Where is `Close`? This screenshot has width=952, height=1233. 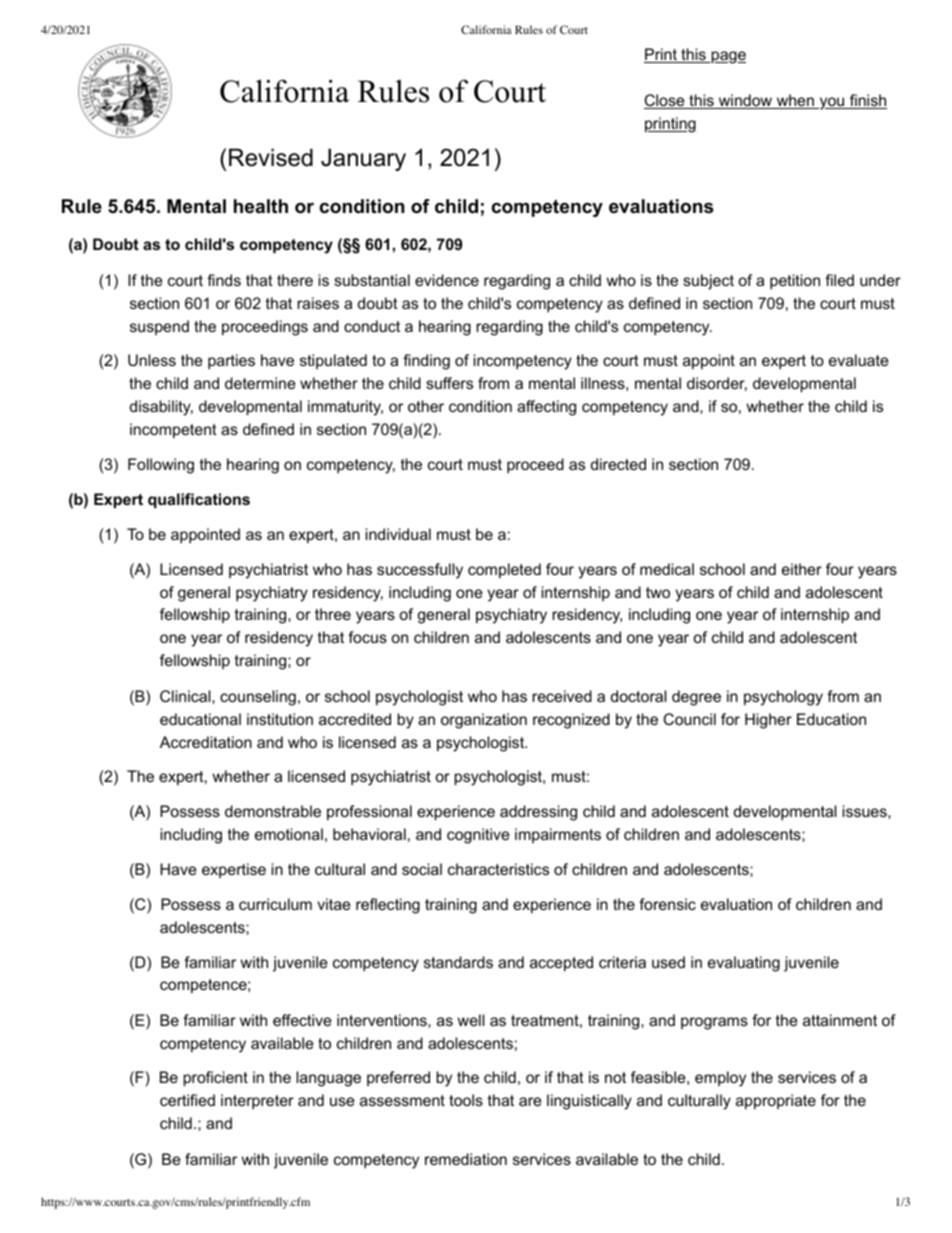
Close is located at coordinates (665, 101).
